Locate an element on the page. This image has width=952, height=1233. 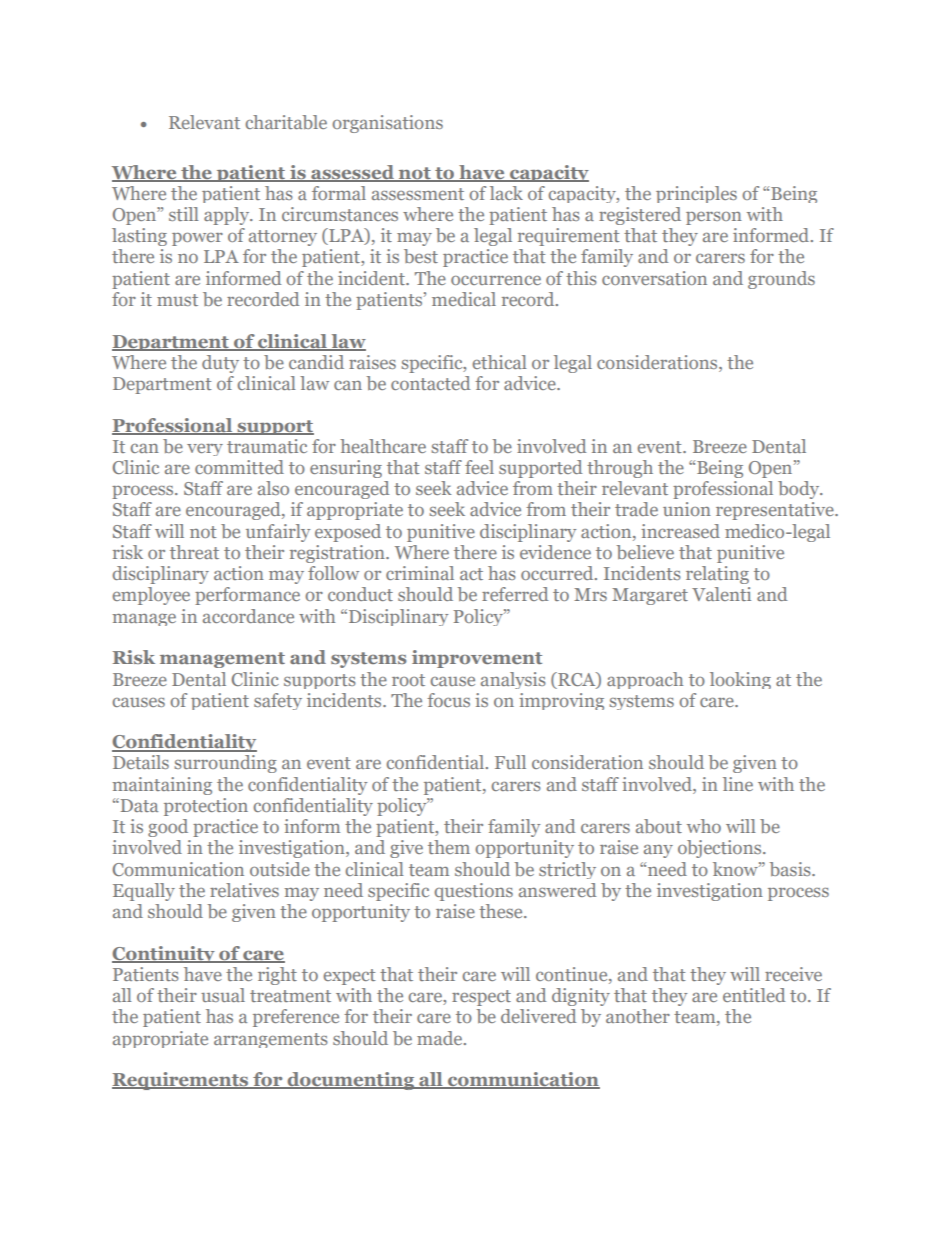
arrangements is located at coordinates (271, 1040).
